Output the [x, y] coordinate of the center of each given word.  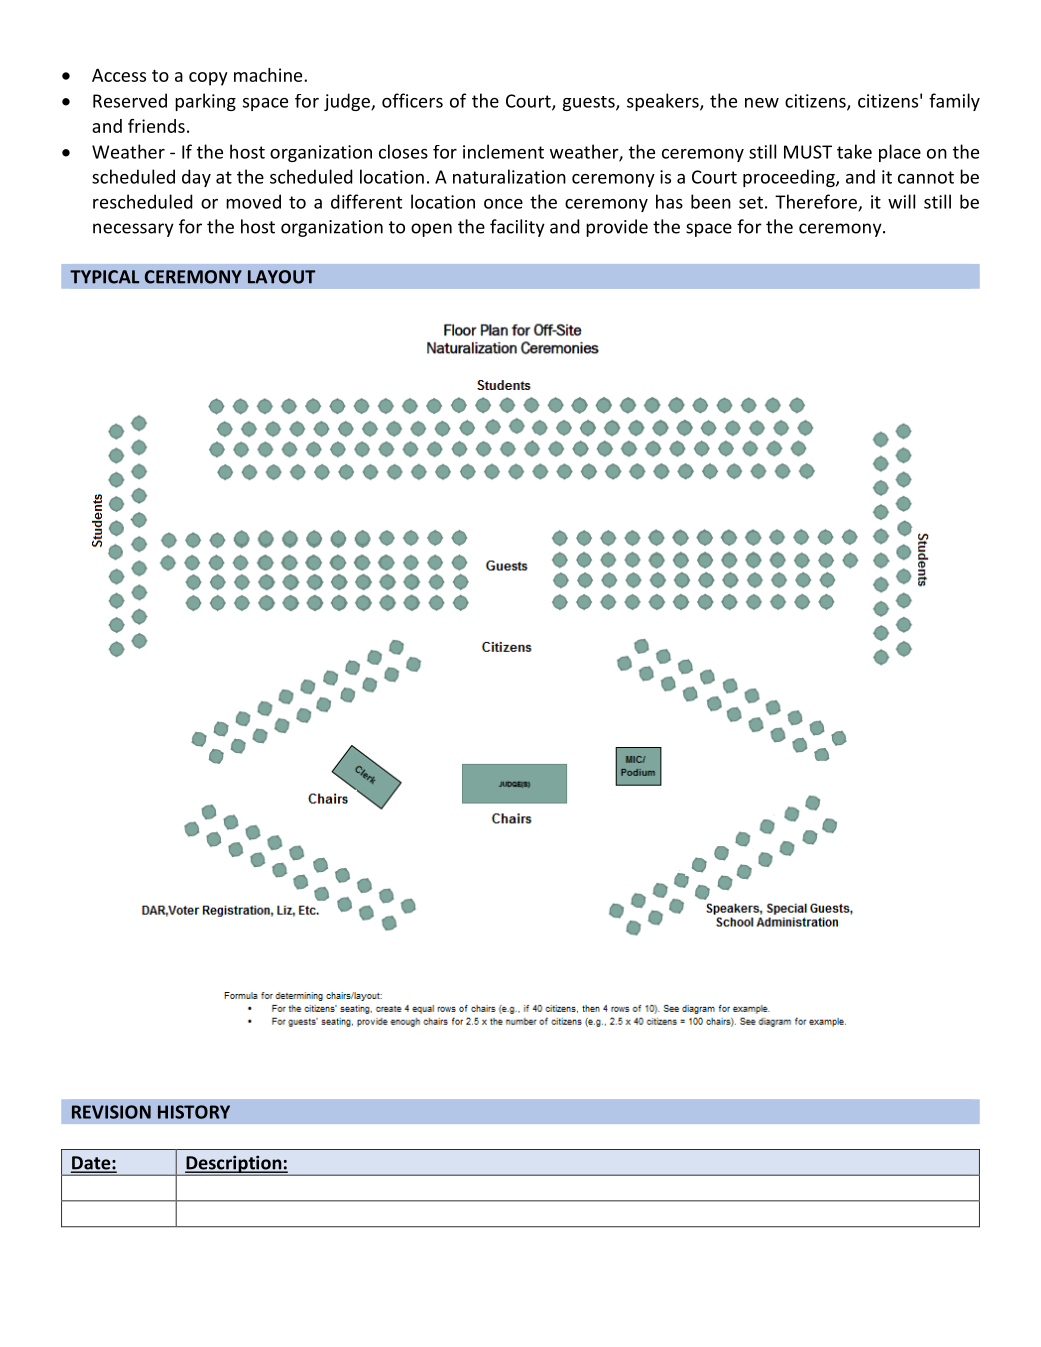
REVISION [111, 1112]
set [751, 202]
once [503, 204]
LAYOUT [281, 277]
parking [205, 102]
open [431, 230]
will [901, 201]
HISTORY [194, 1112]
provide [617, 228]
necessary [133, 230]
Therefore [817, 202]
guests [590, 103]
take [854, 151]
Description [234, 1165]
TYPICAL [104, 277]
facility [517, 228]
